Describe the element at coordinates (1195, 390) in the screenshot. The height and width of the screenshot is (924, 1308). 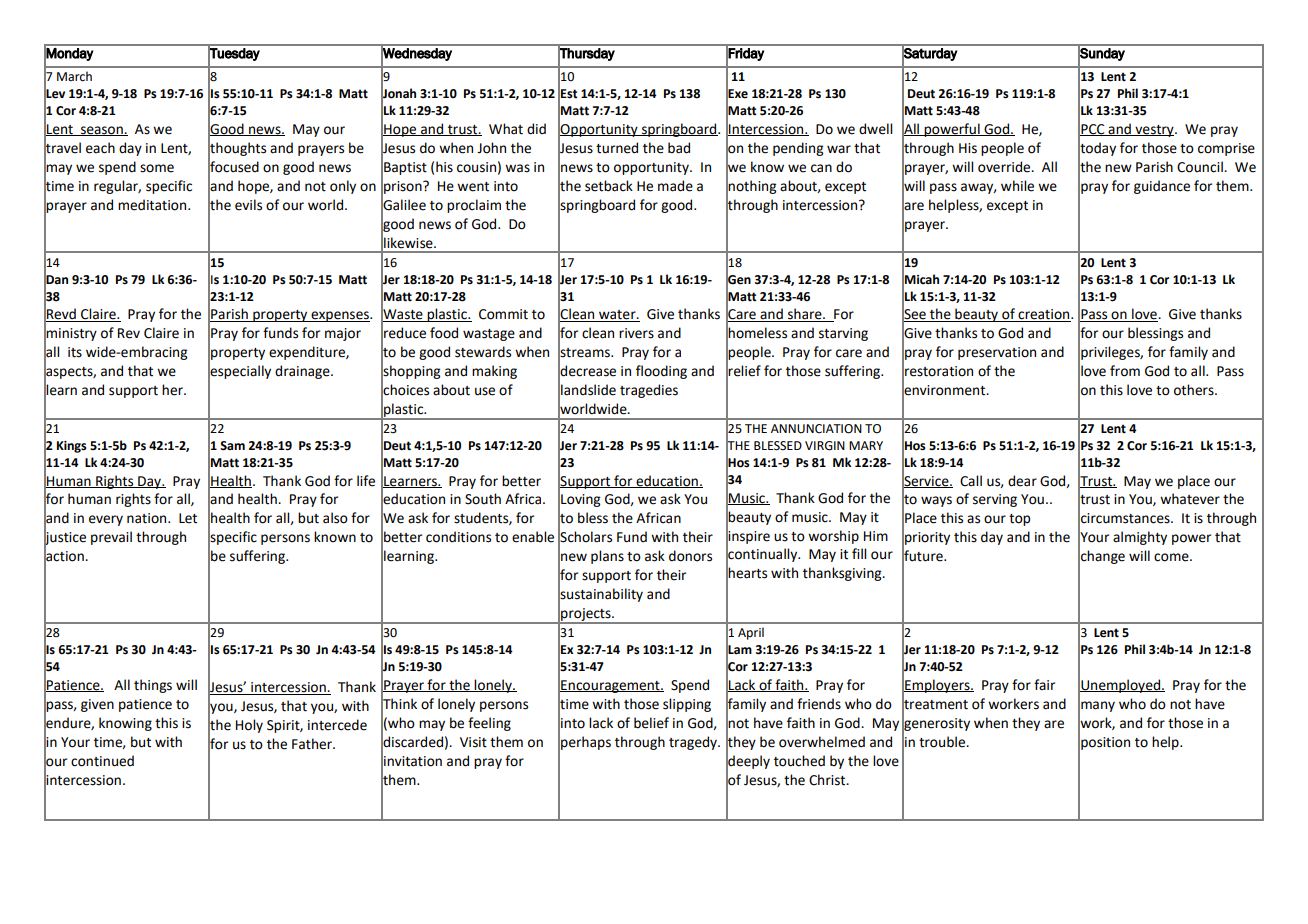
I see `others` at that location.
